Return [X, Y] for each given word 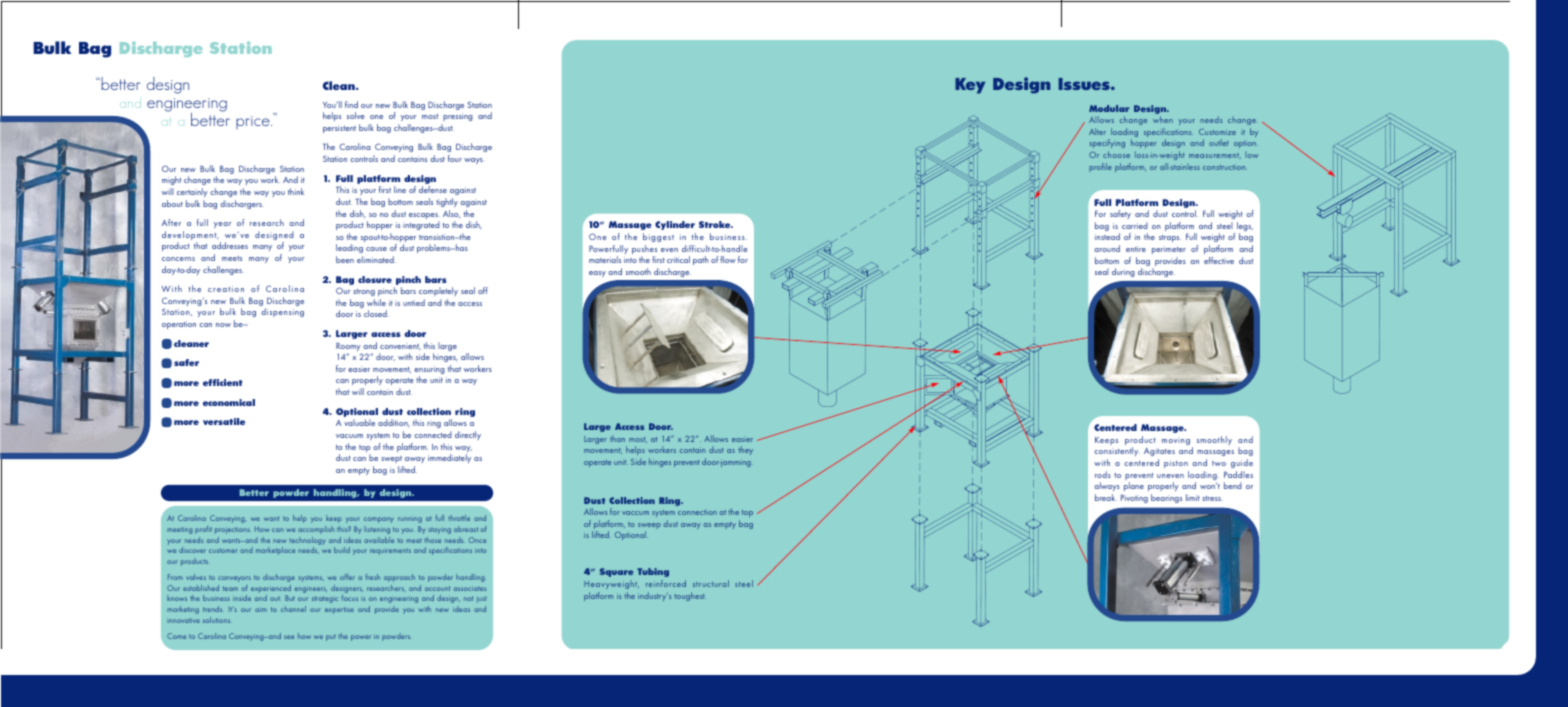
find [351, 104]
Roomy [349, 348]
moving [1176, 441]
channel [293, 609]
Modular [1109, 108]
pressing [458, 117]
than [617, 439]
